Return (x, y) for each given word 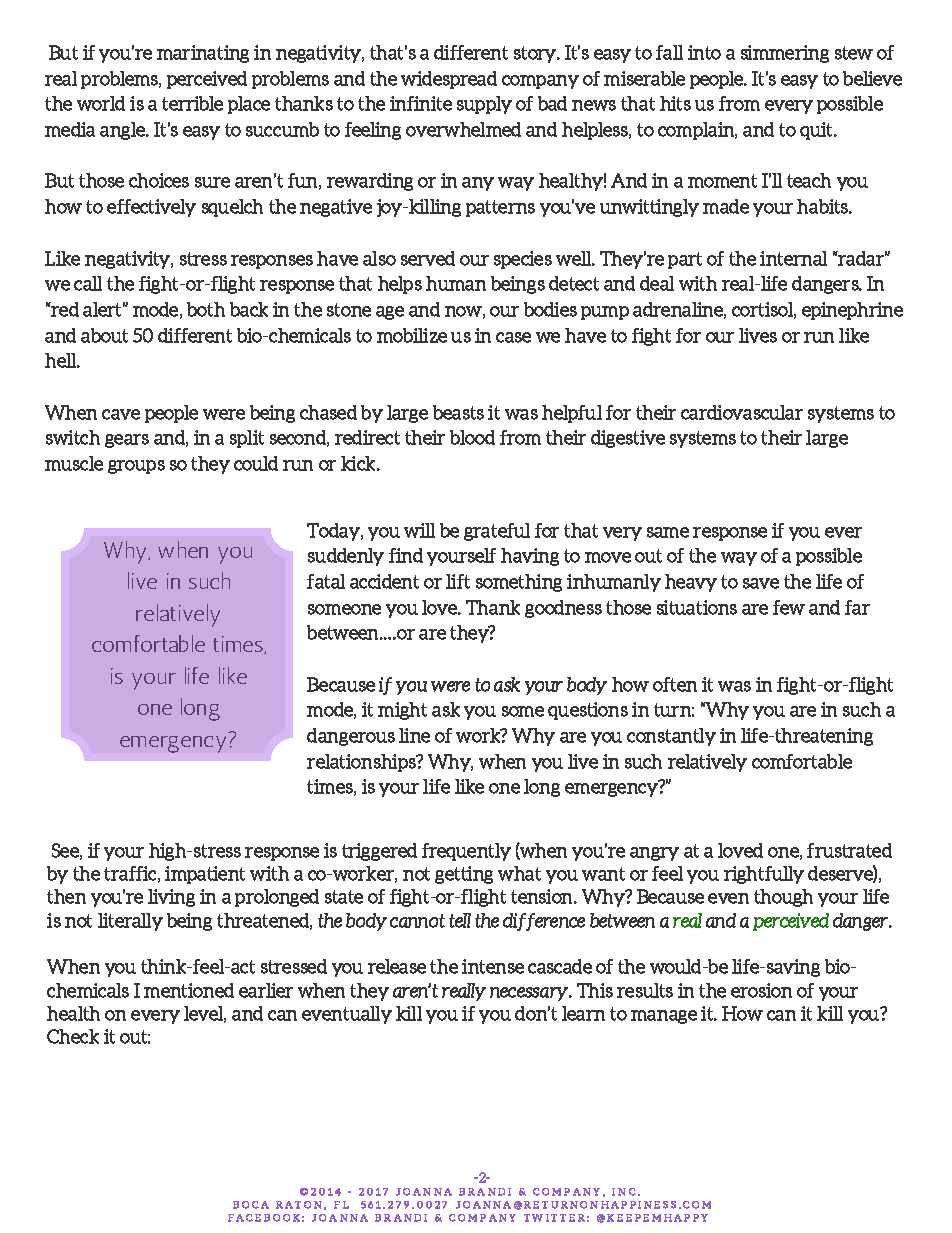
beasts (458, 412)
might (402, 711)
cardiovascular (742, 412)
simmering (785, 54)
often (675, 684)
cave (121, 414)
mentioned (189, 990)
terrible (192, 103)
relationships (362, 763)
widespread (449, 80)
